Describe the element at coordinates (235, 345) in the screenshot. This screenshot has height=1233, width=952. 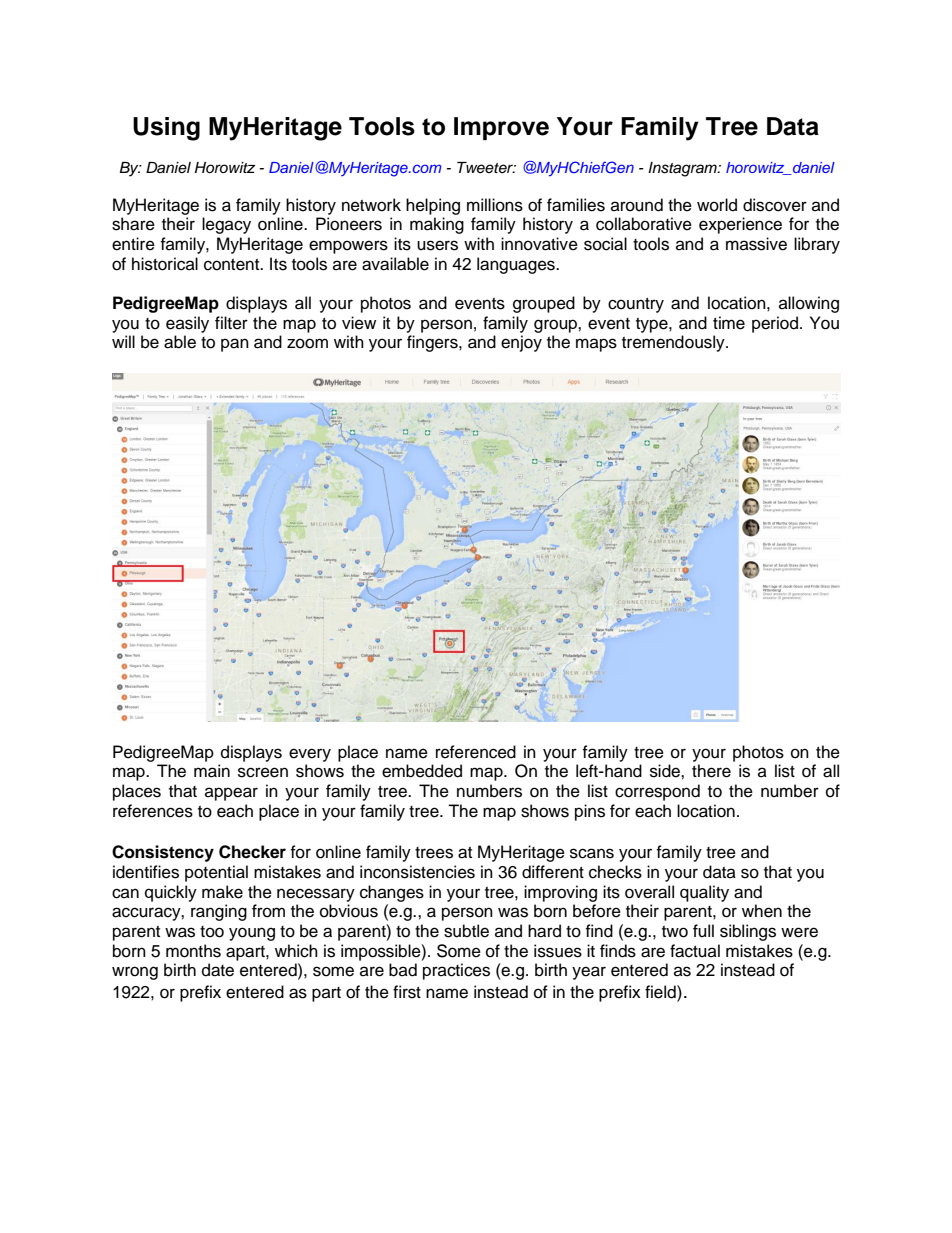
I see `pan` at that location.
